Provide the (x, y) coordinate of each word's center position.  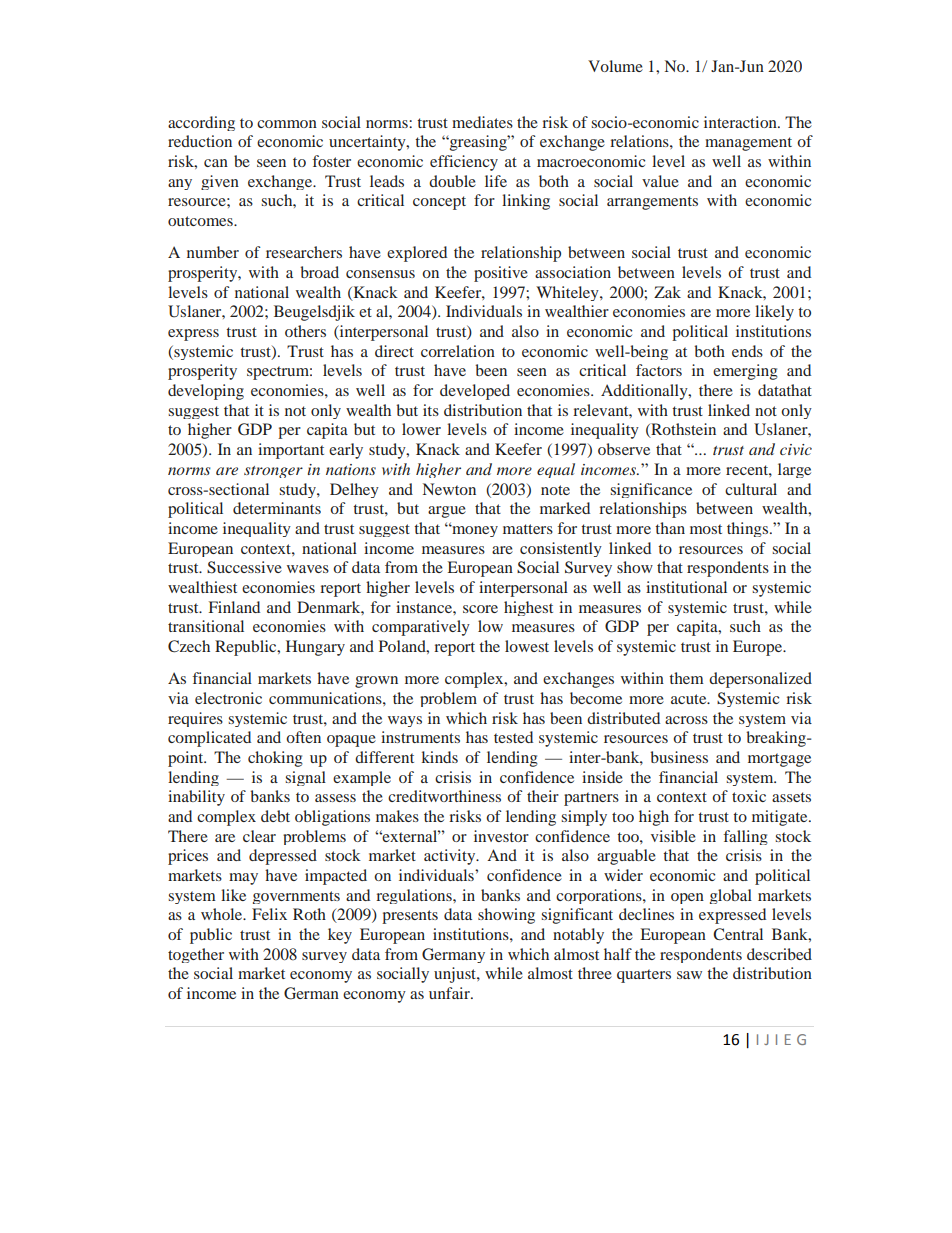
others (305, 331)
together (196, 955)
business (679, 757)
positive (501, 274)
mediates (482, 122)
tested (513, 737)
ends (747, 351)
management (748, 144)
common (287, 124)
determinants (277, 508)
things (747, 529)
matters (528, 529)
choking (275, 759)
